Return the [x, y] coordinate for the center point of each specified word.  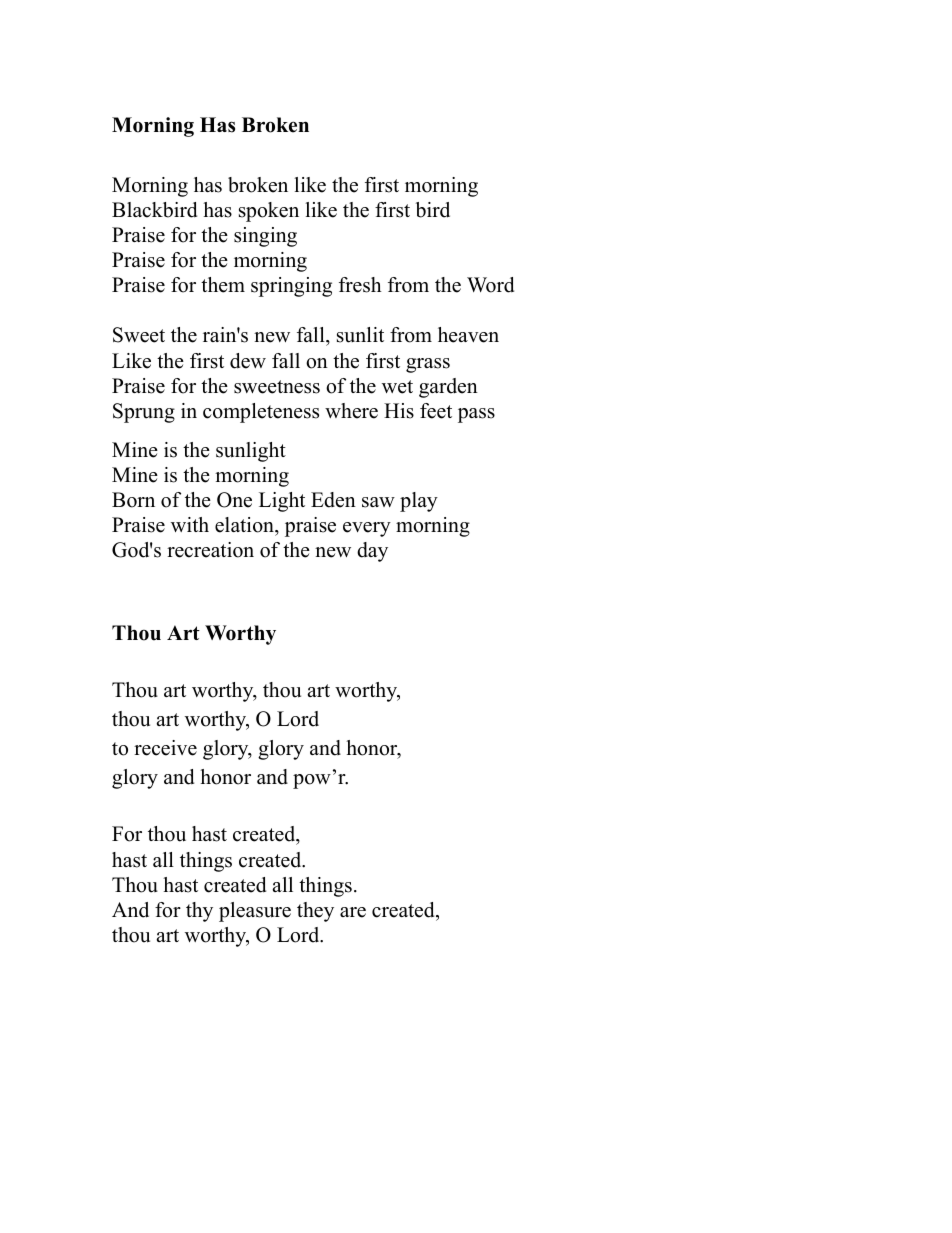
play [419, 502]
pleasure [255, 912]
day [372, 552]
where [351, 411]
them [223, 285]
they [315, 912]
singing [265, 237]
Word [490, 285]
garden [448, 388]
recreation [210, 550]
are [353, 912]
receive [165, 748]
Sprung [144, 413]
